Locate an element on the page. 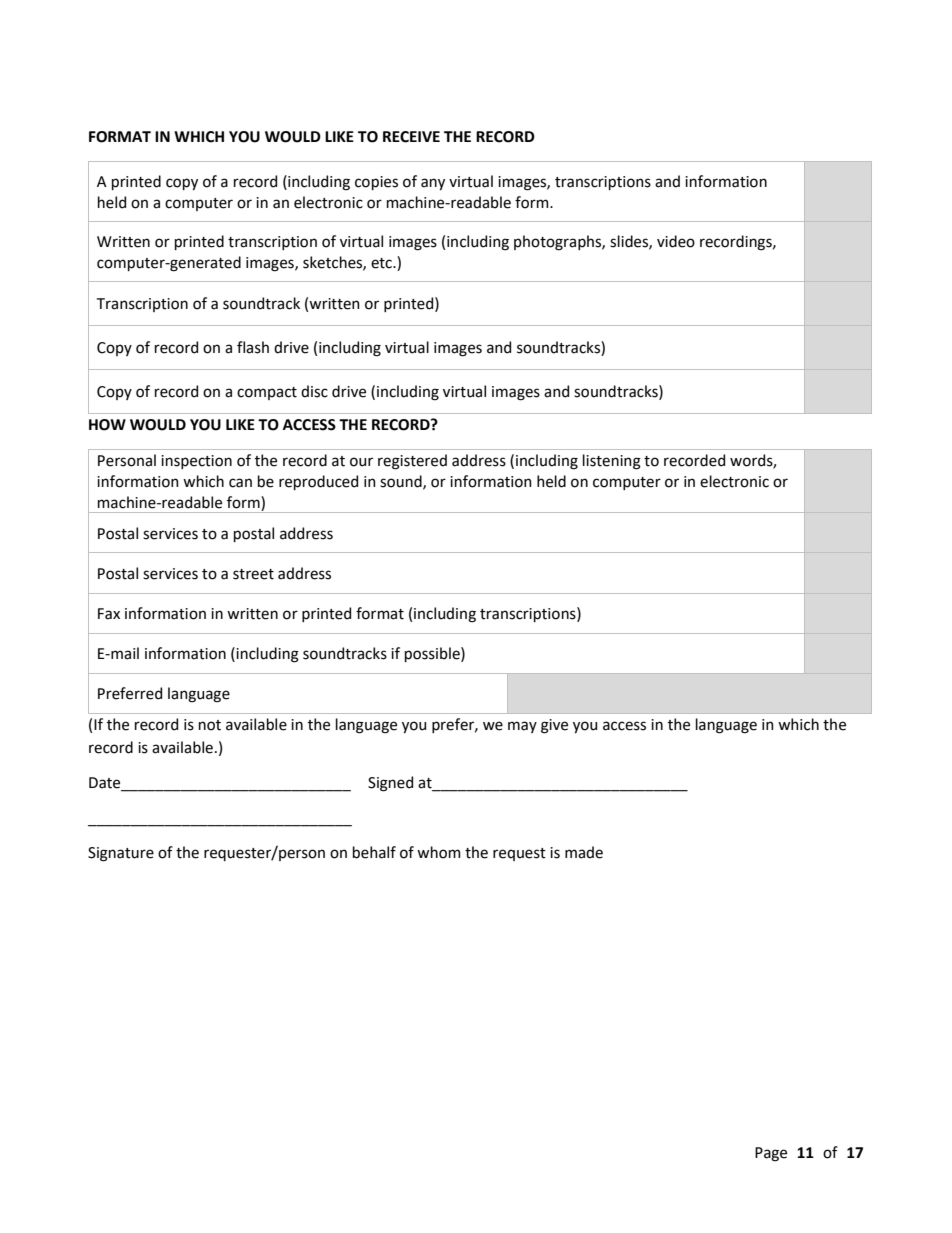 Image resolution: width=952 pixels, height=1233 pixels. video is located at coordinates (676, 241).
